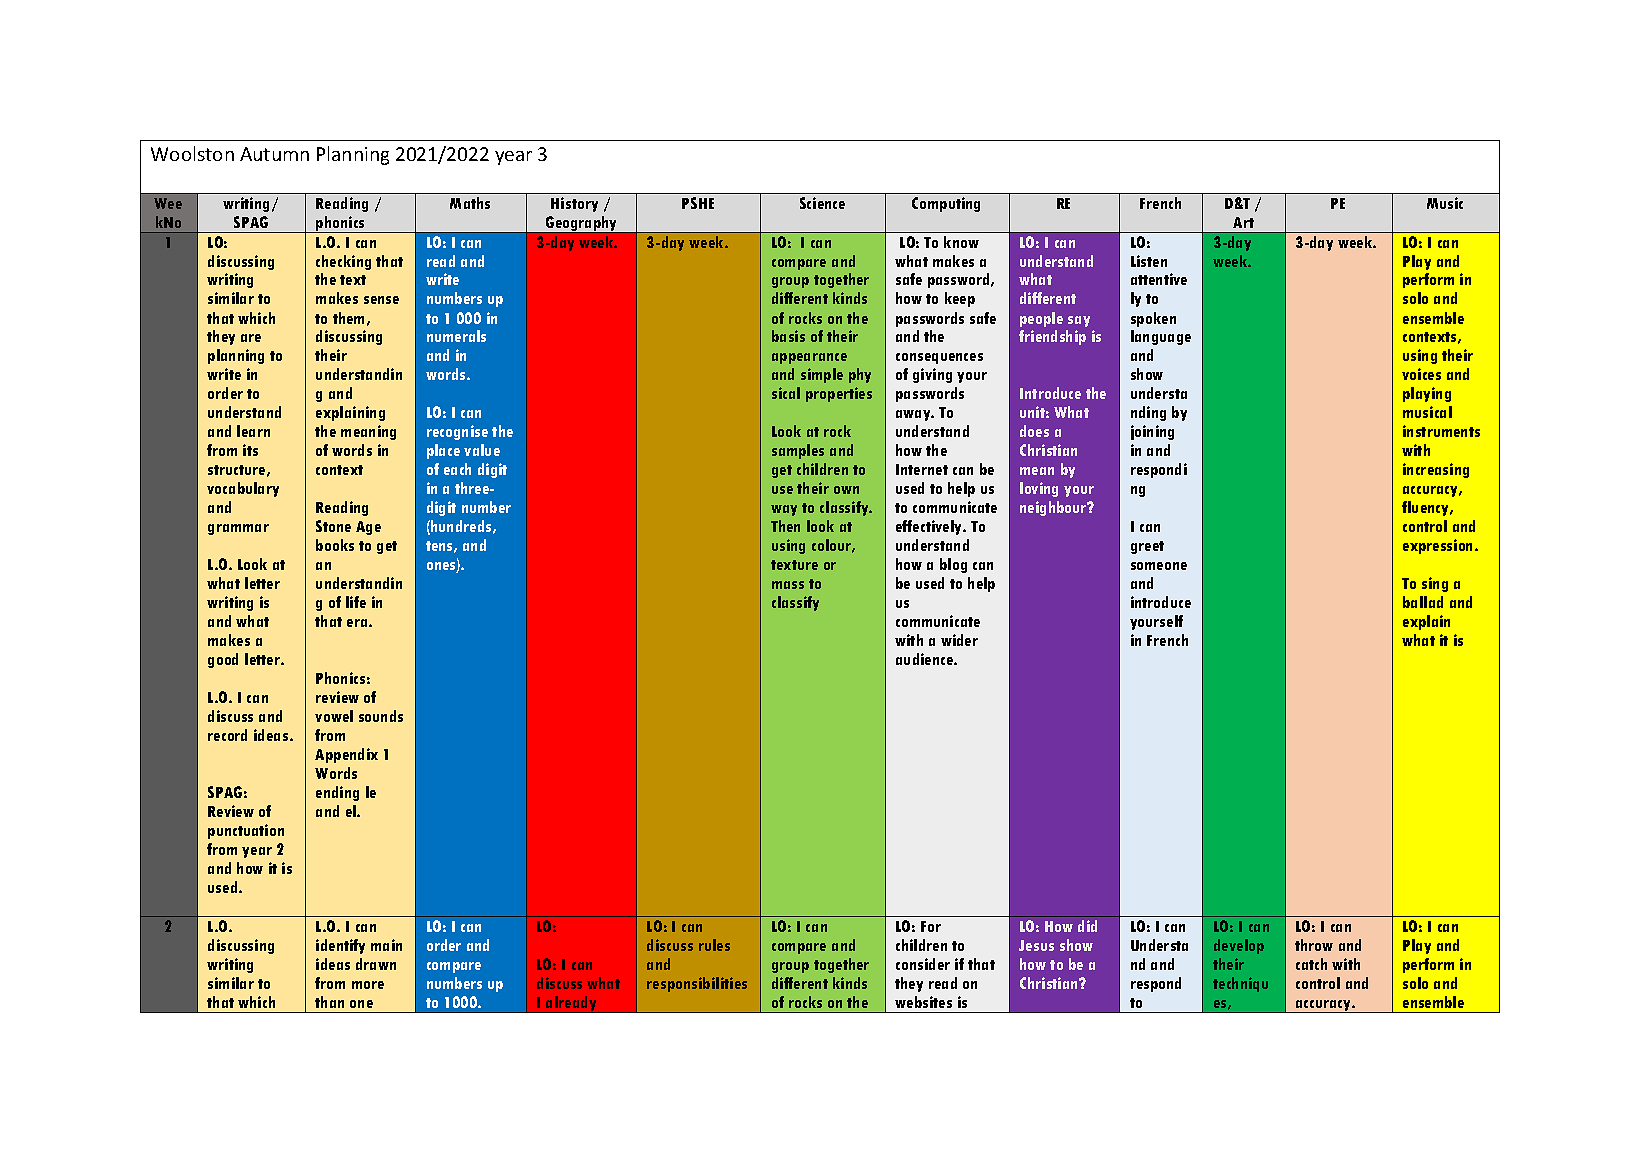  Describe the element at coordinates (1243, 222) in the document. I see `Art` at that location.
